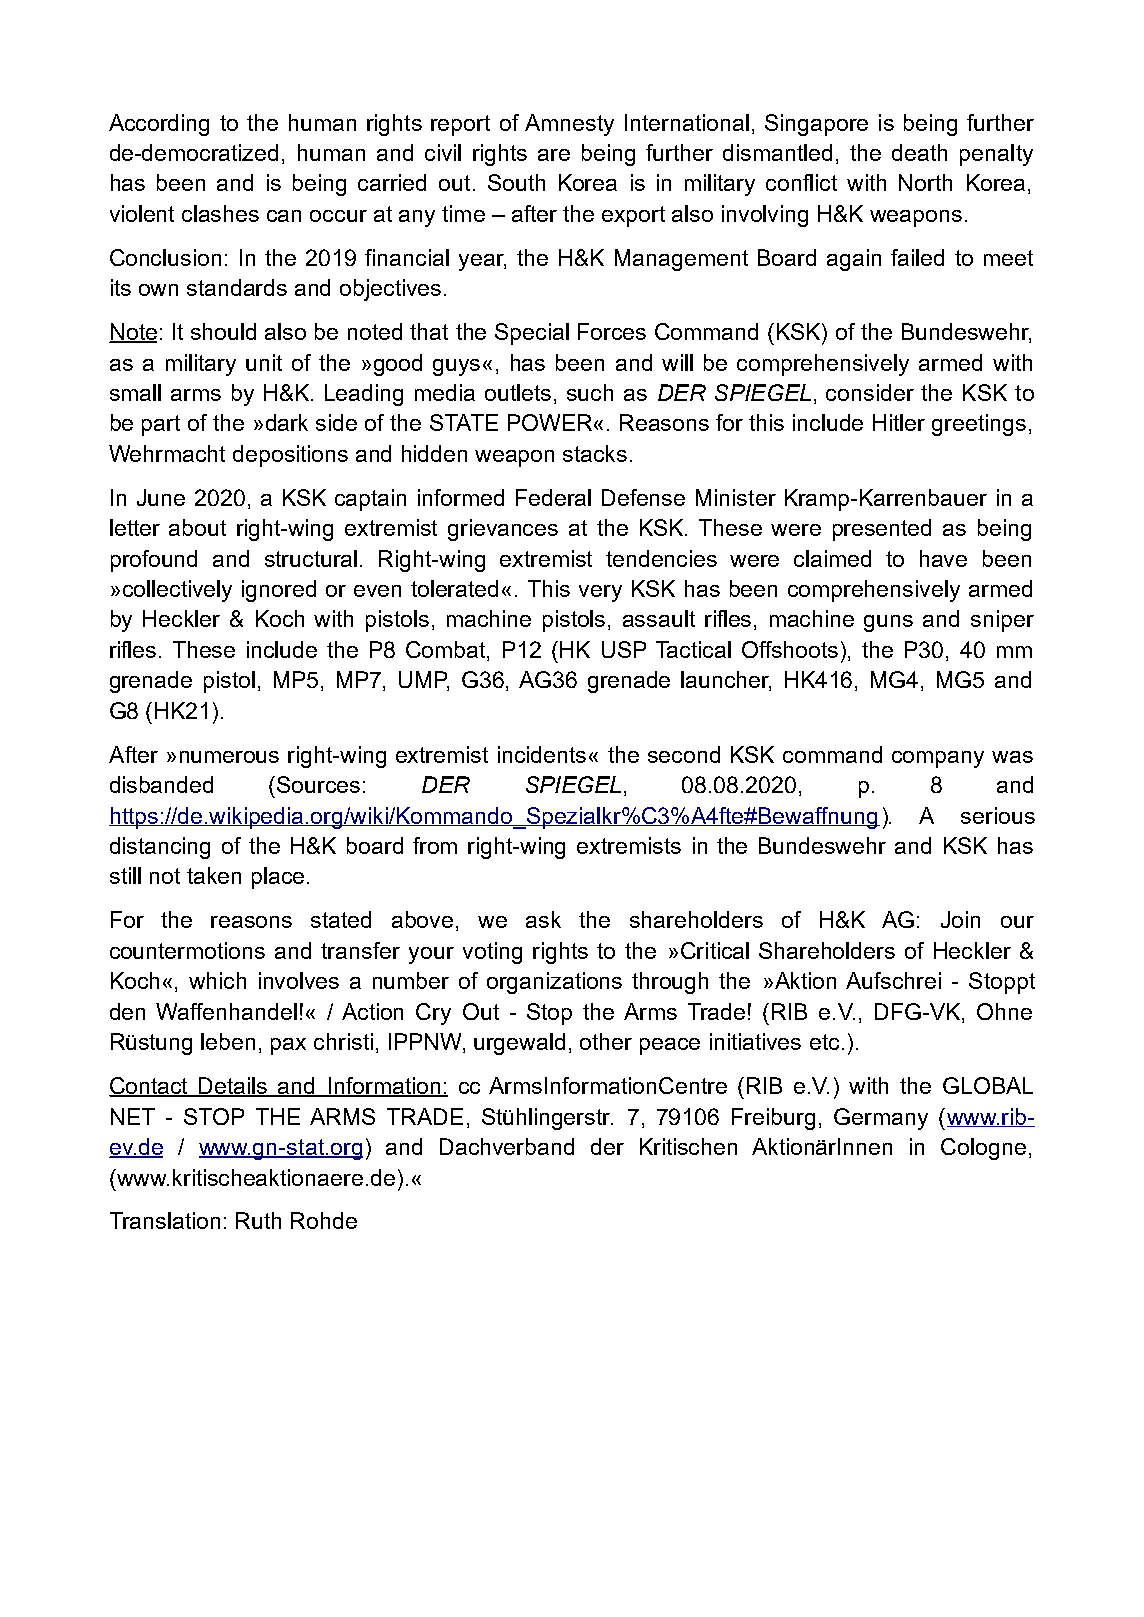 Image resolution: width=1144 pixels, height=1617 pixels. Describe the element at coordinates (569, 125) in the document. I see `Amnesty` at that location.
